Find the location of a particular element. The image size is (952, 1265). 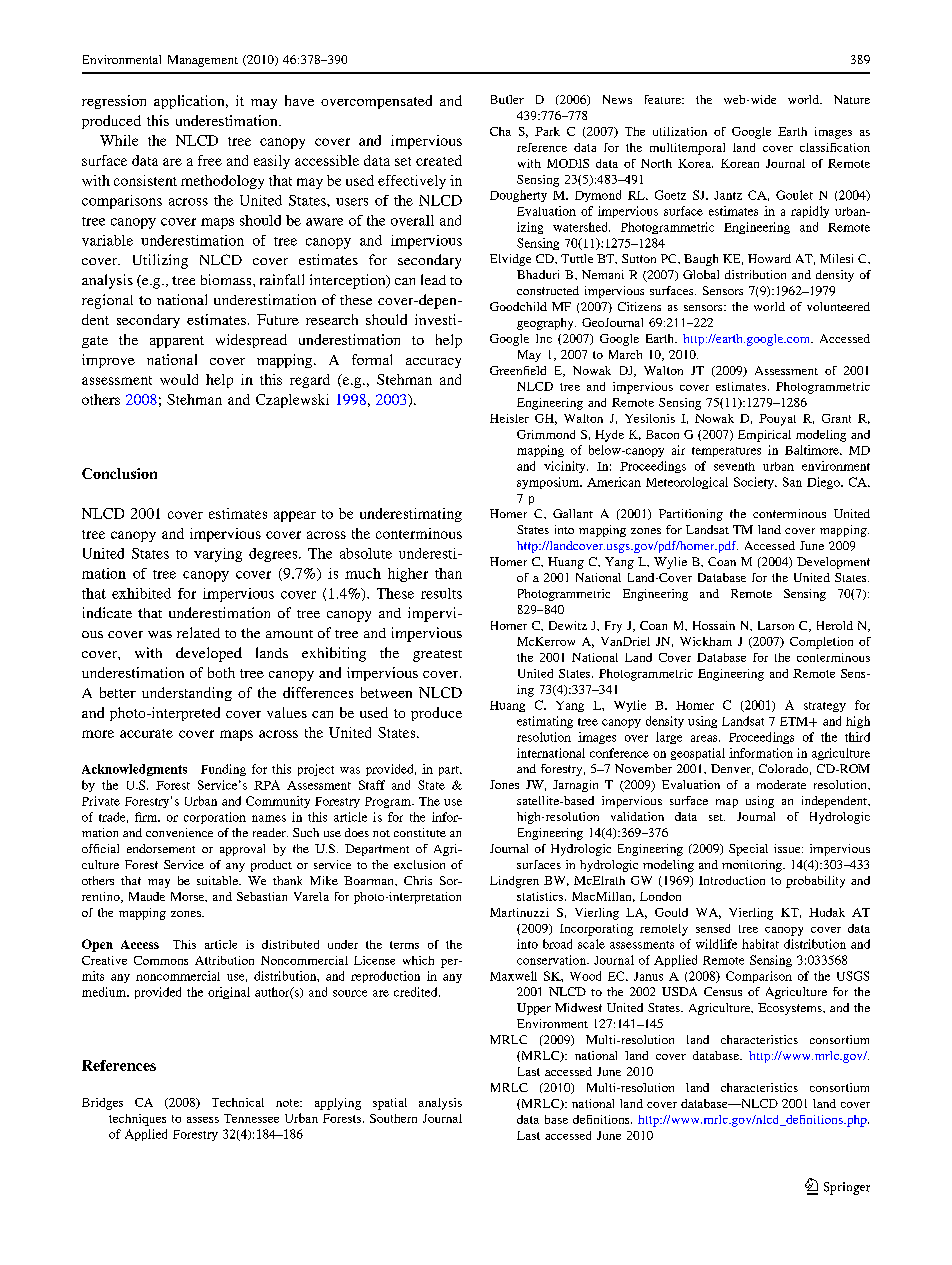

Management is located at coordinates (203, 61).
